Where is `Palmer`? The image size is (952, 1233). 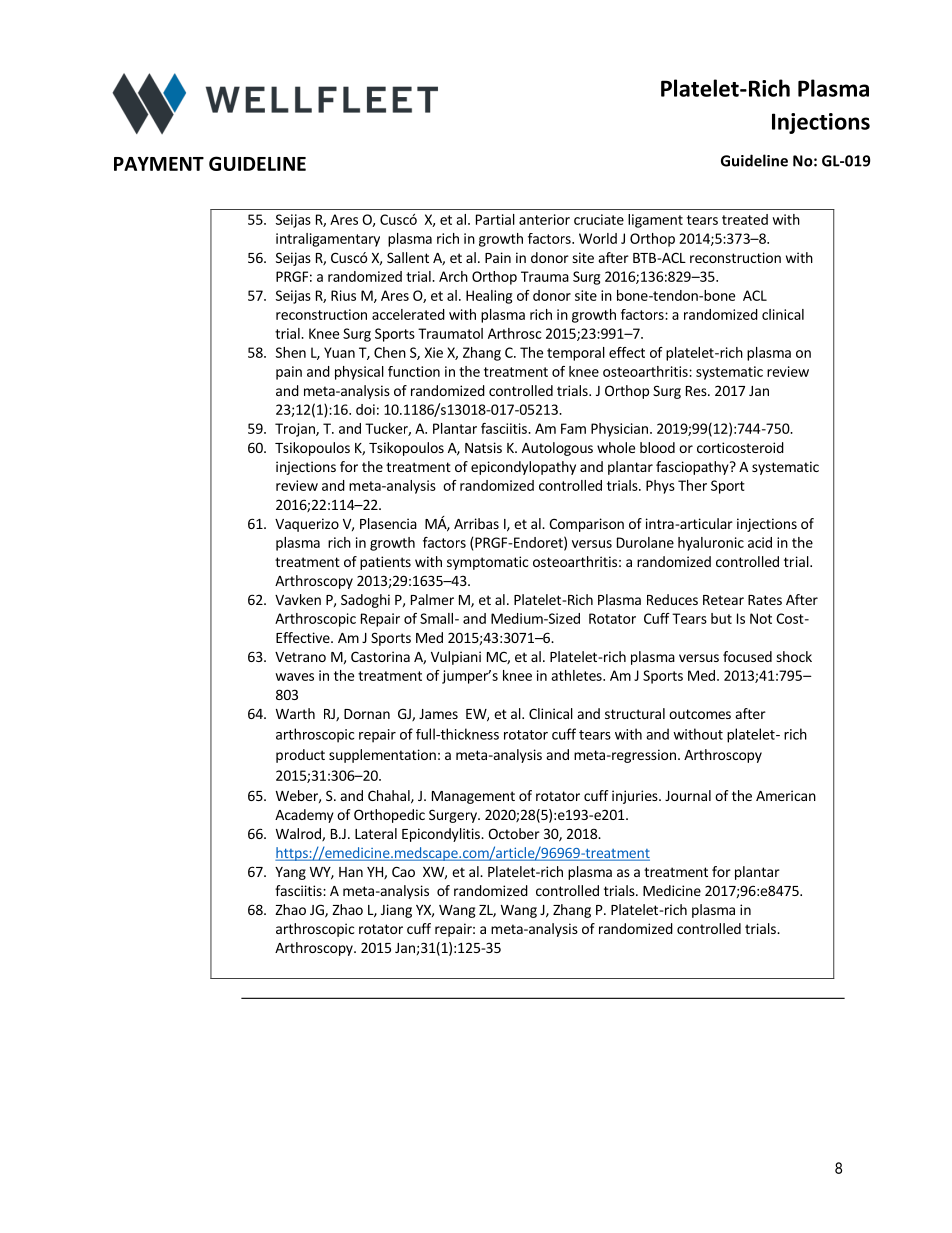 Palmer is located at coordinates (432, 599).
